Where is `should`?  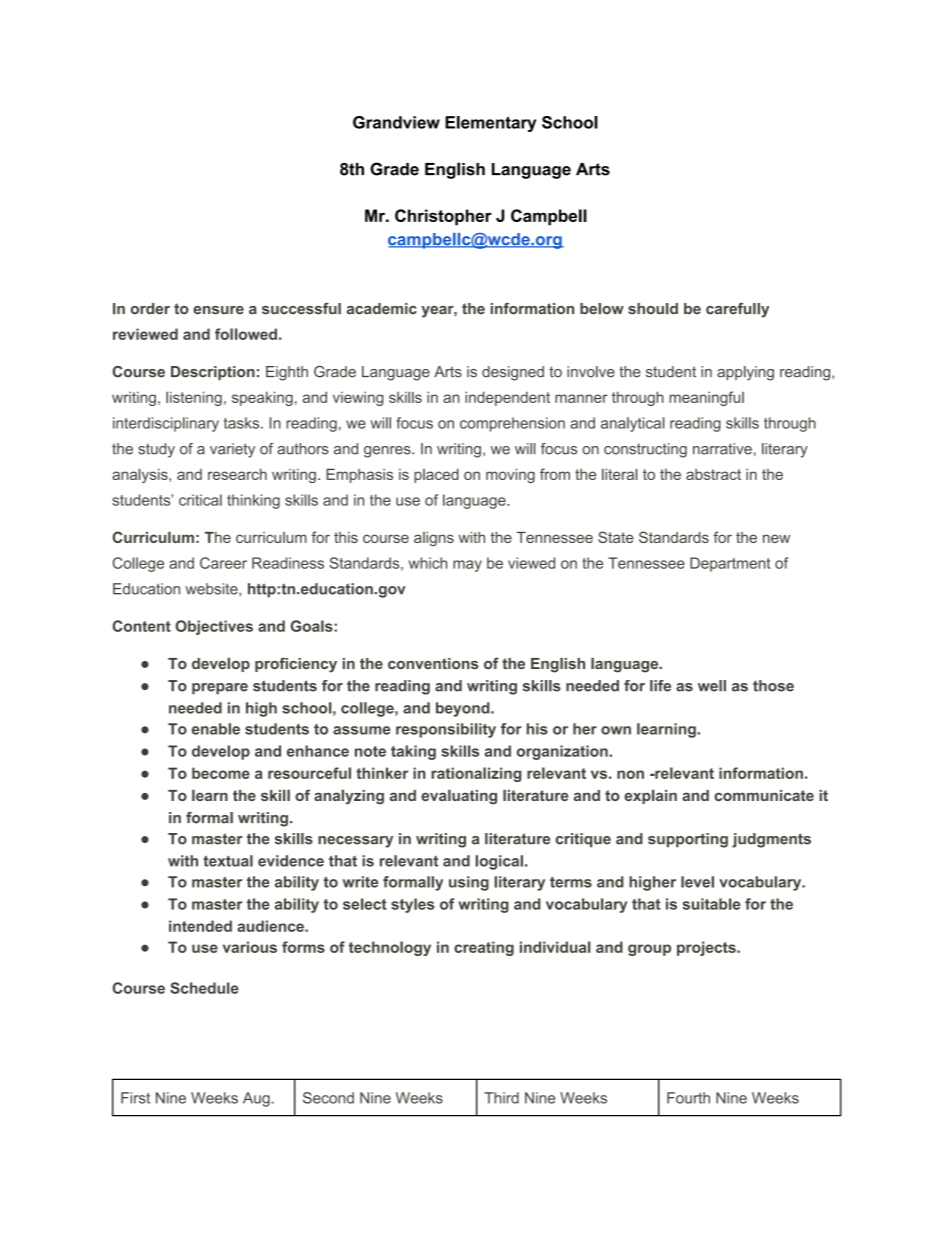 should is located at coordinates (653, 309).
